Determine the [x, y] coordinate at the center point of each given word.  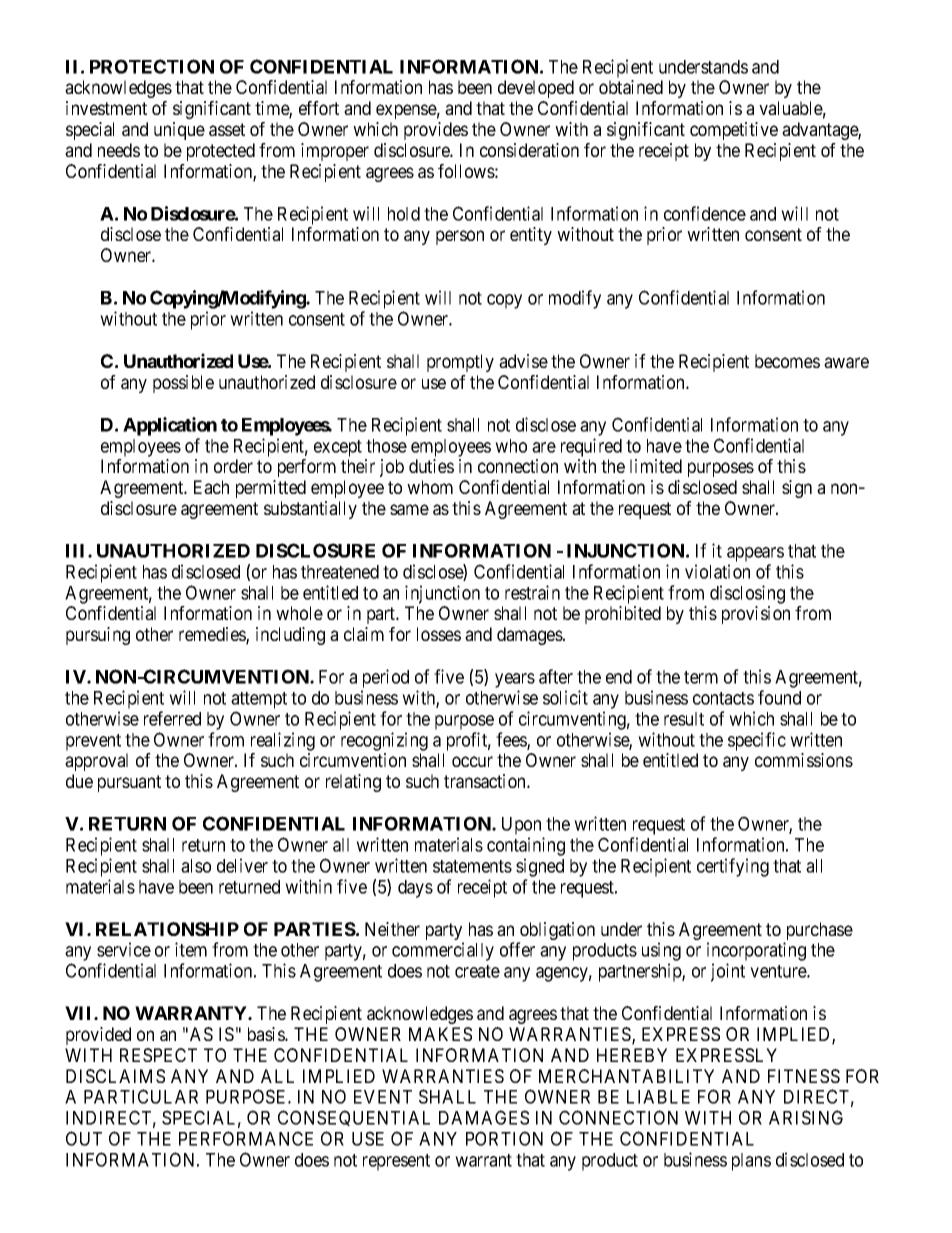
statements [472, 866]
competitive [734, 131]
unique [179, 131]
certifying [733, 867]
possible [183, 384]
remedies [213, 635]
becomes [787, 361]
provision [756, 615]
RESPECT [158, 1055]
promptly [460, 363]
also [196, 866]
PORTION [504, 1138]
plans [751, 1162]
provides [436, 131]
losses [439, 634]
